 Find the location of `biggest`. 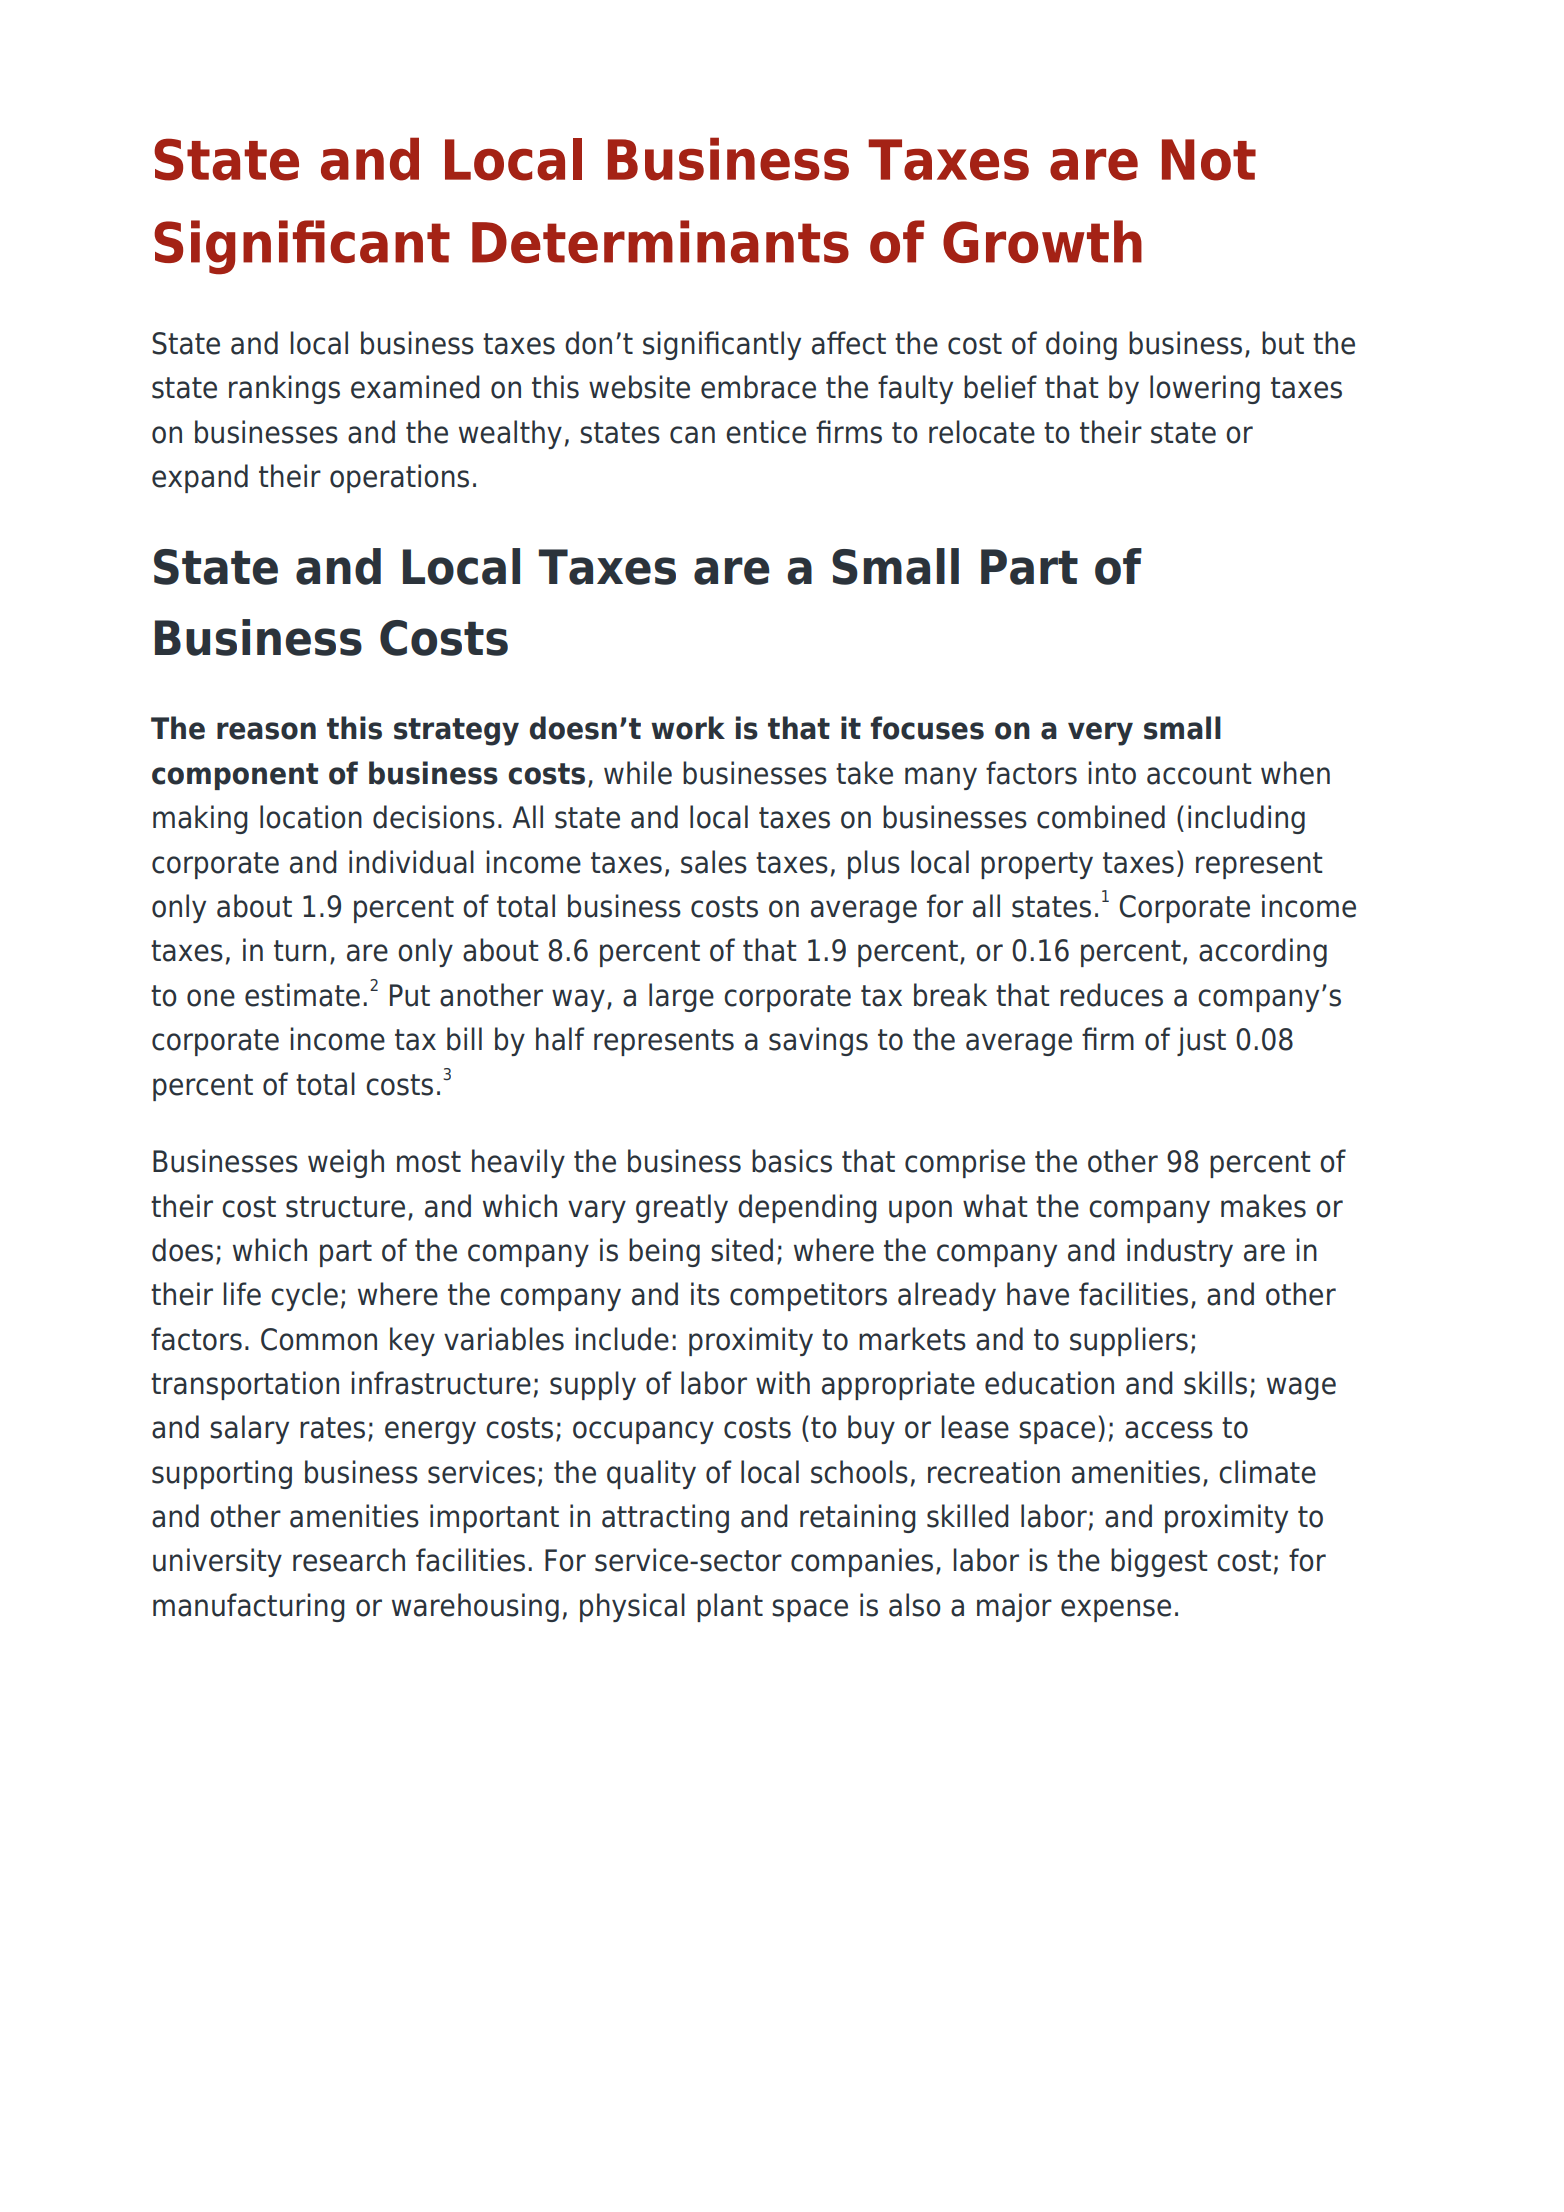

biggest is located at coordinates (1159, 1562).
